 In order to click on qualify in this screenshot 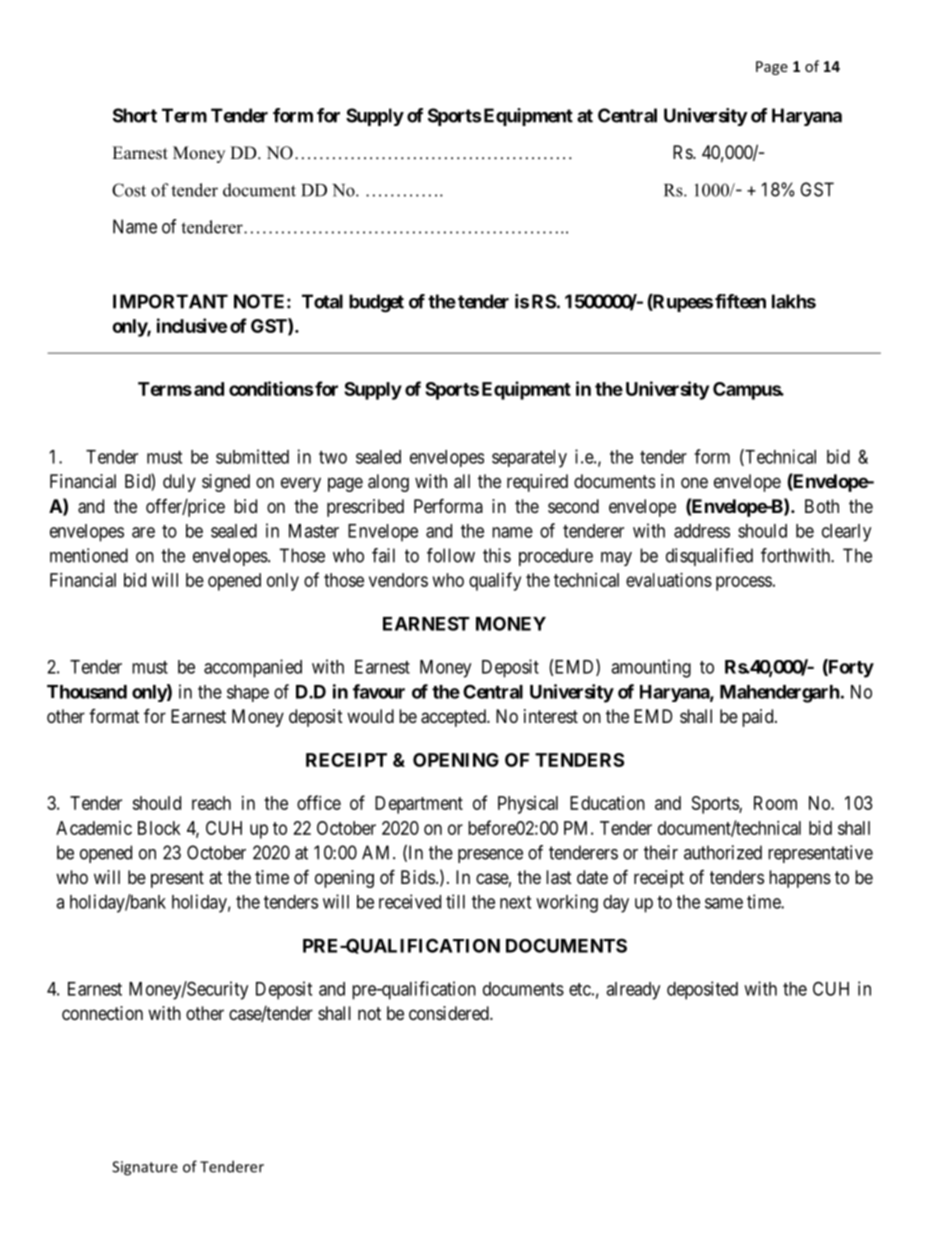, I will do `click(495, 581)`.
